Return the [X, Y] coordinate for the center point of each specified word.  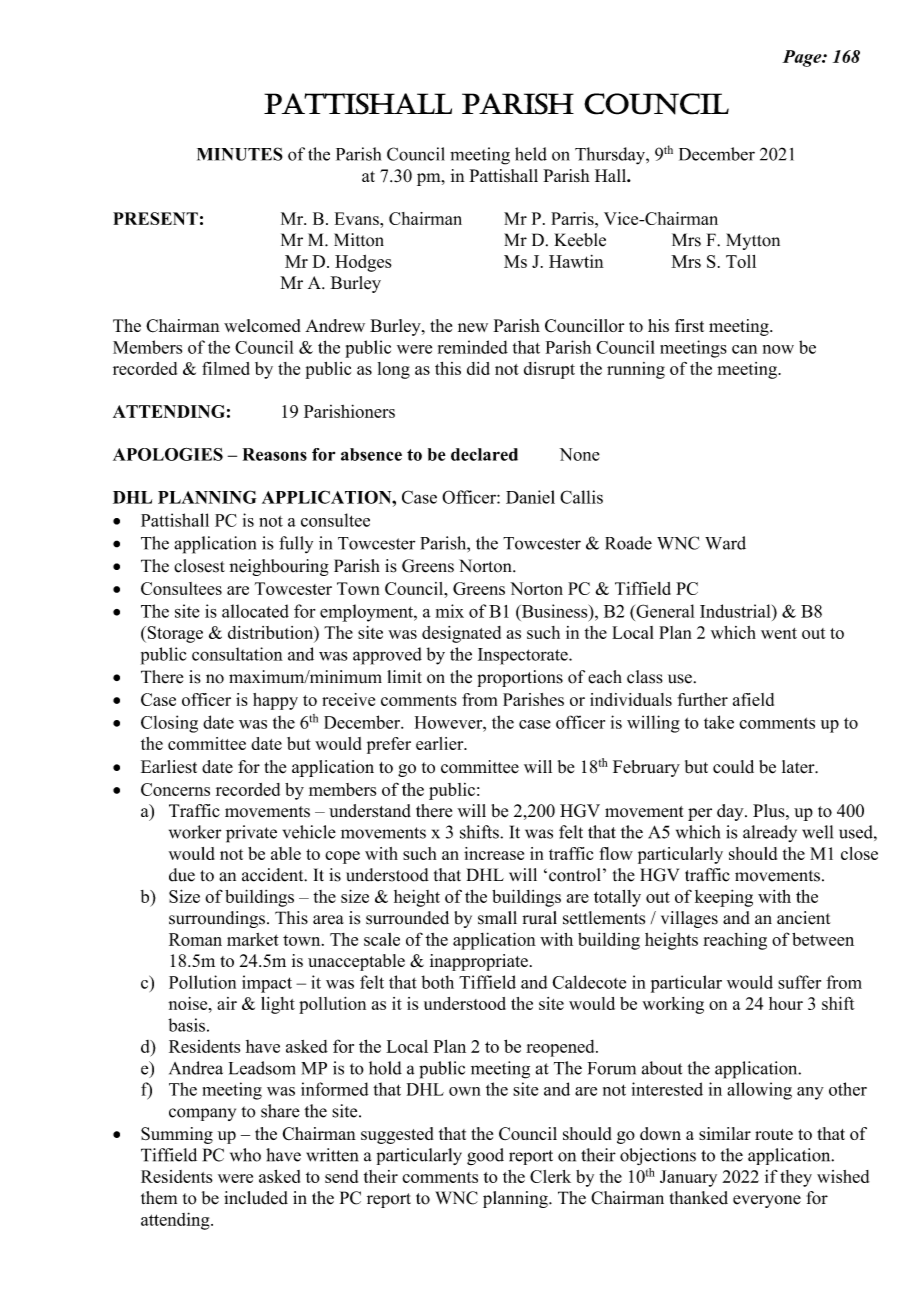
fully [296, 544]
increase [494, 853]
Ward [725, 543]
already [770, 833]
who [245, 1155]
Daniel [530, 497]
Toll [741, 261]
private [251, 834]
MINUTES [240, 154]
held [531, 154]
